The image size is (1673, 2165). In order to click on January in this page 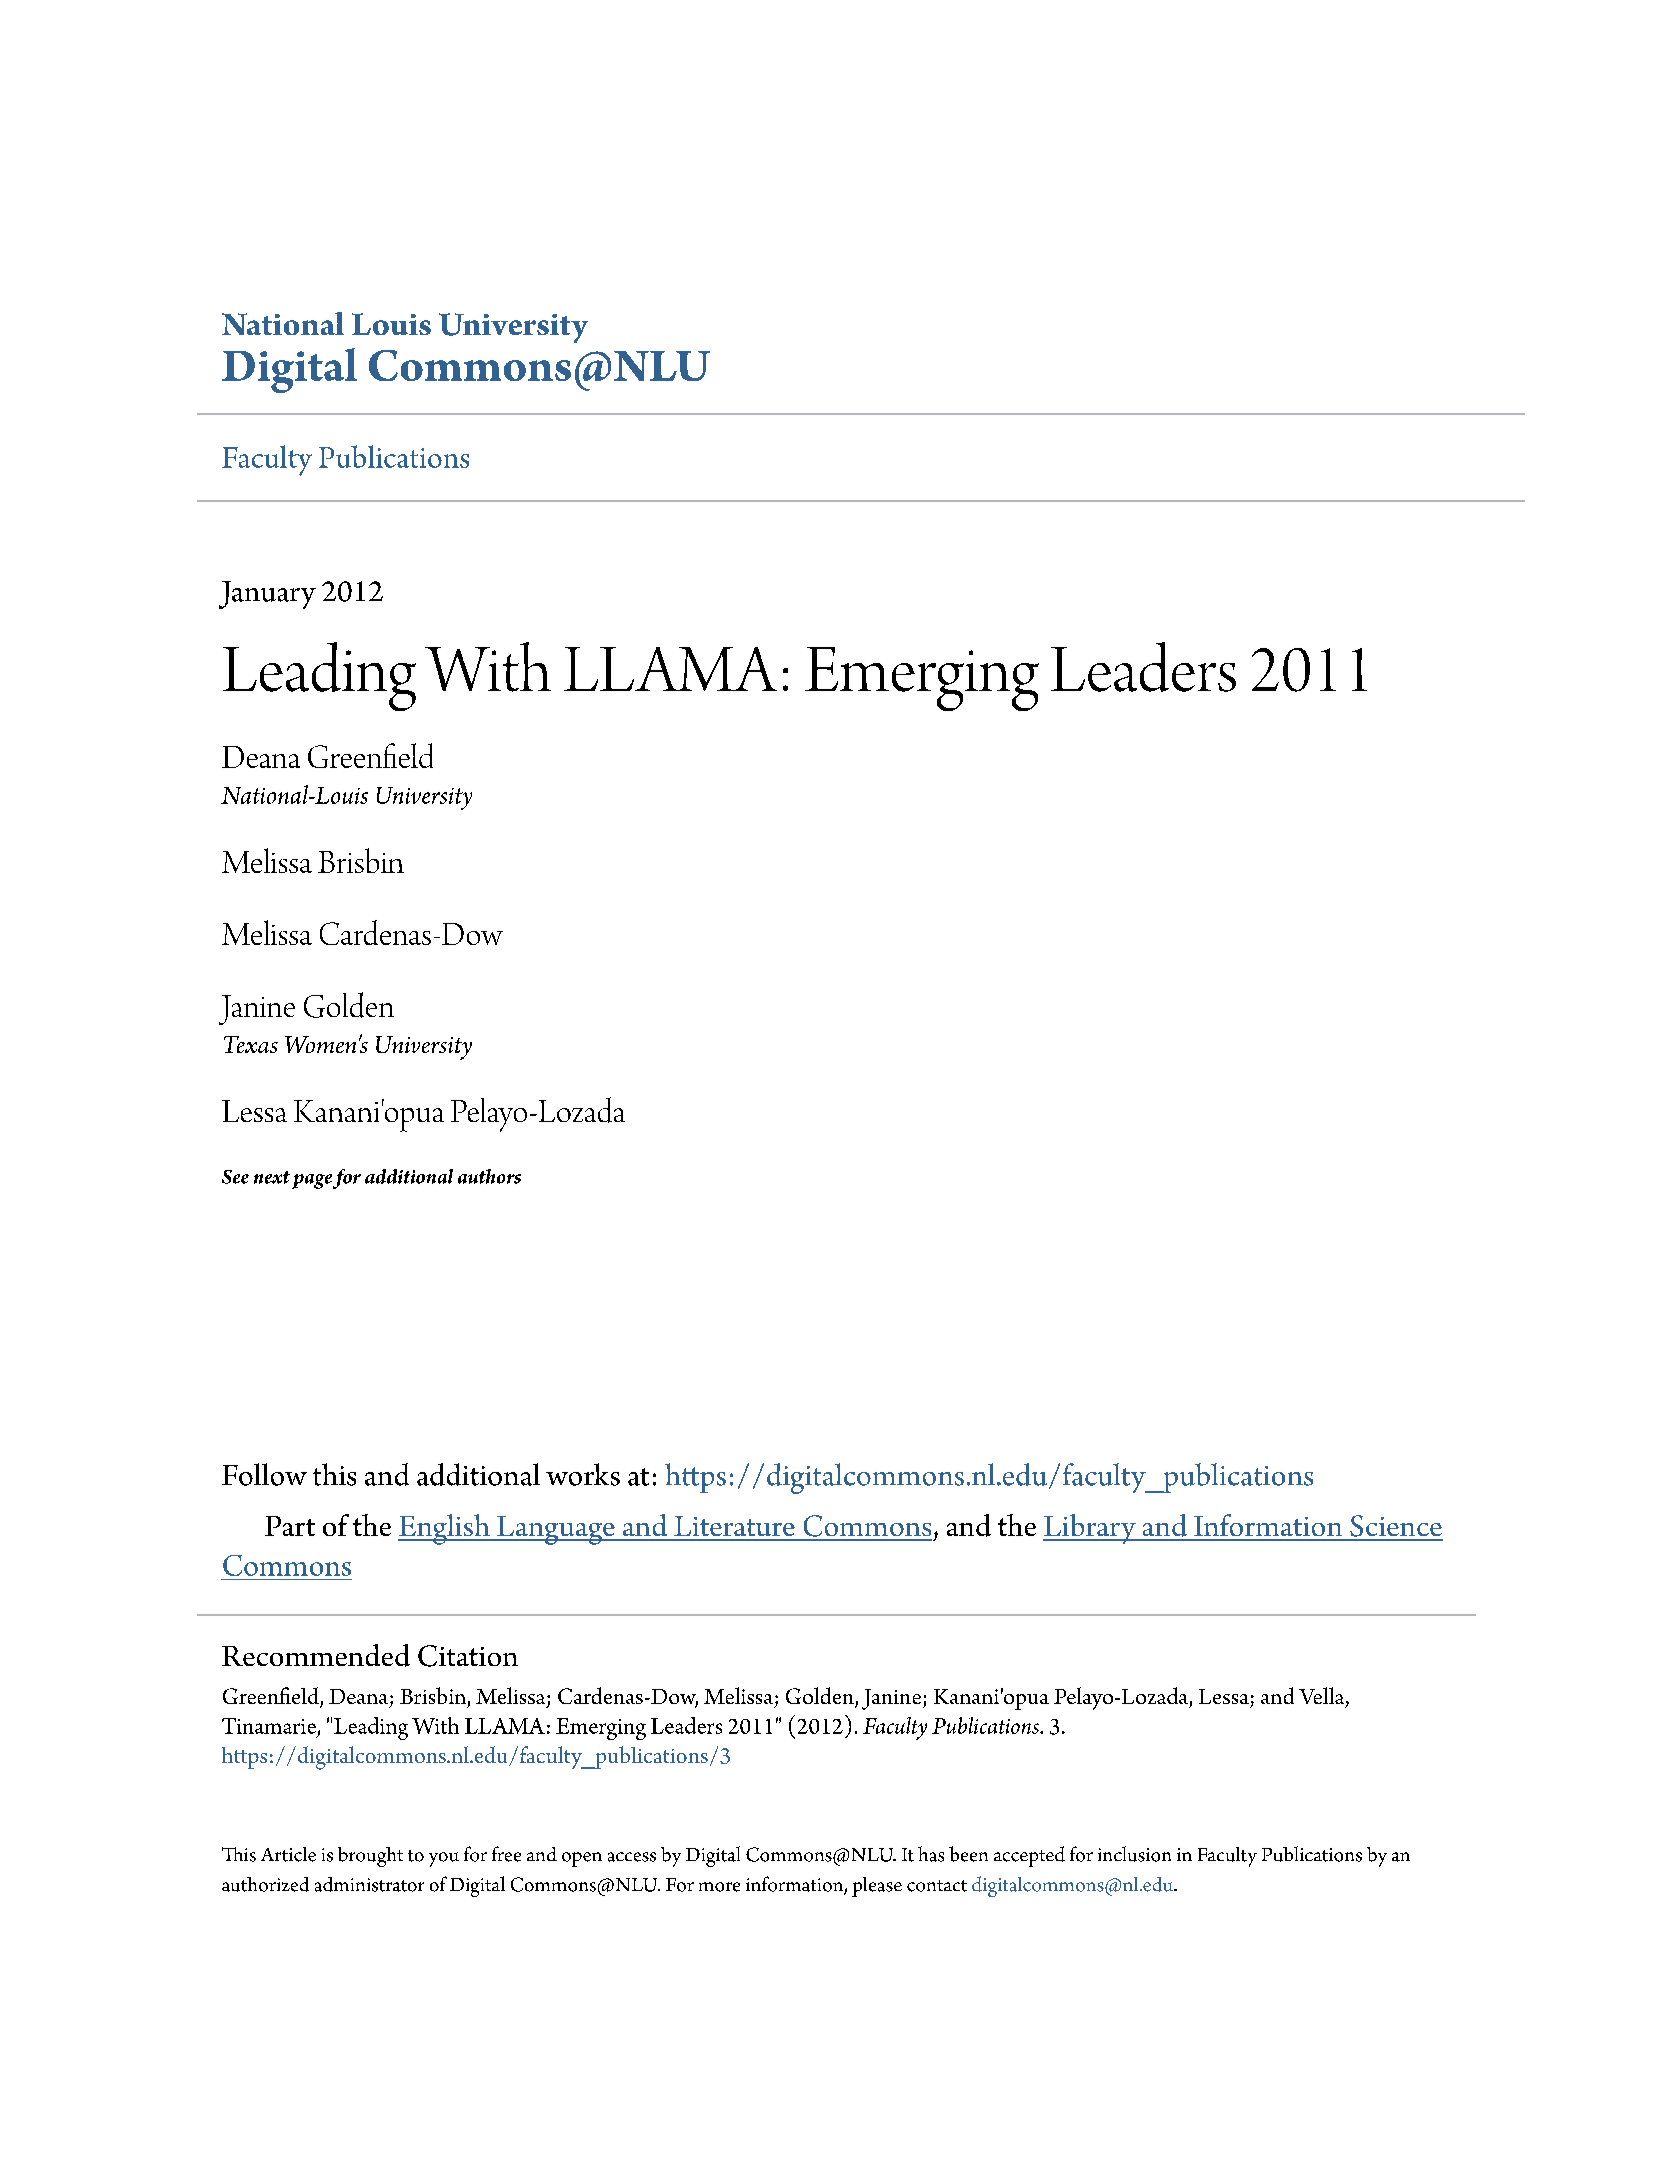, I will do `click(267, 595)`.
